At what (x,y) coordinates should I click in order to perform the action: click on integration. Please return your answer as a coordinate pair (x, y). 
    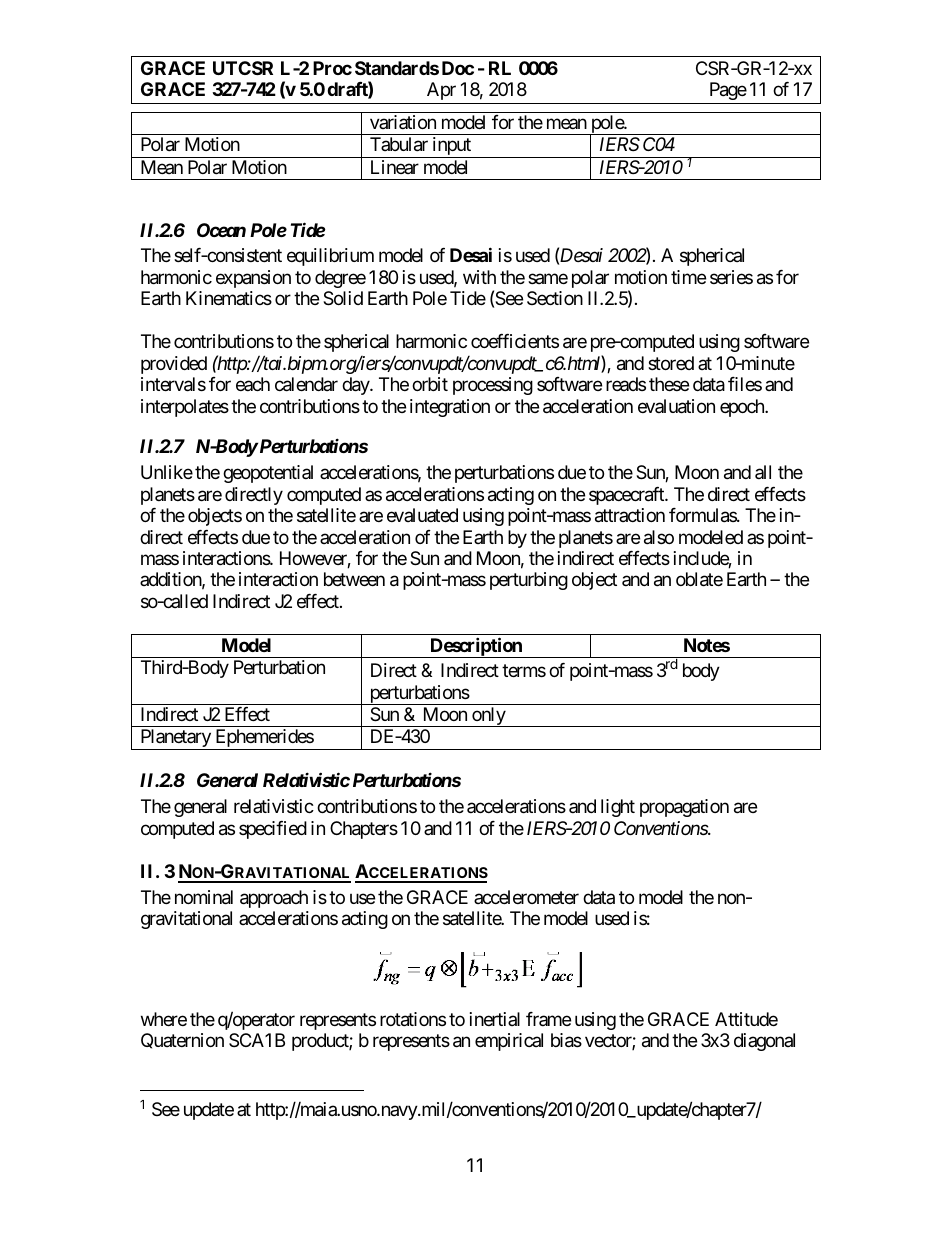
    Looking at the image, I should click on (450, 408).
